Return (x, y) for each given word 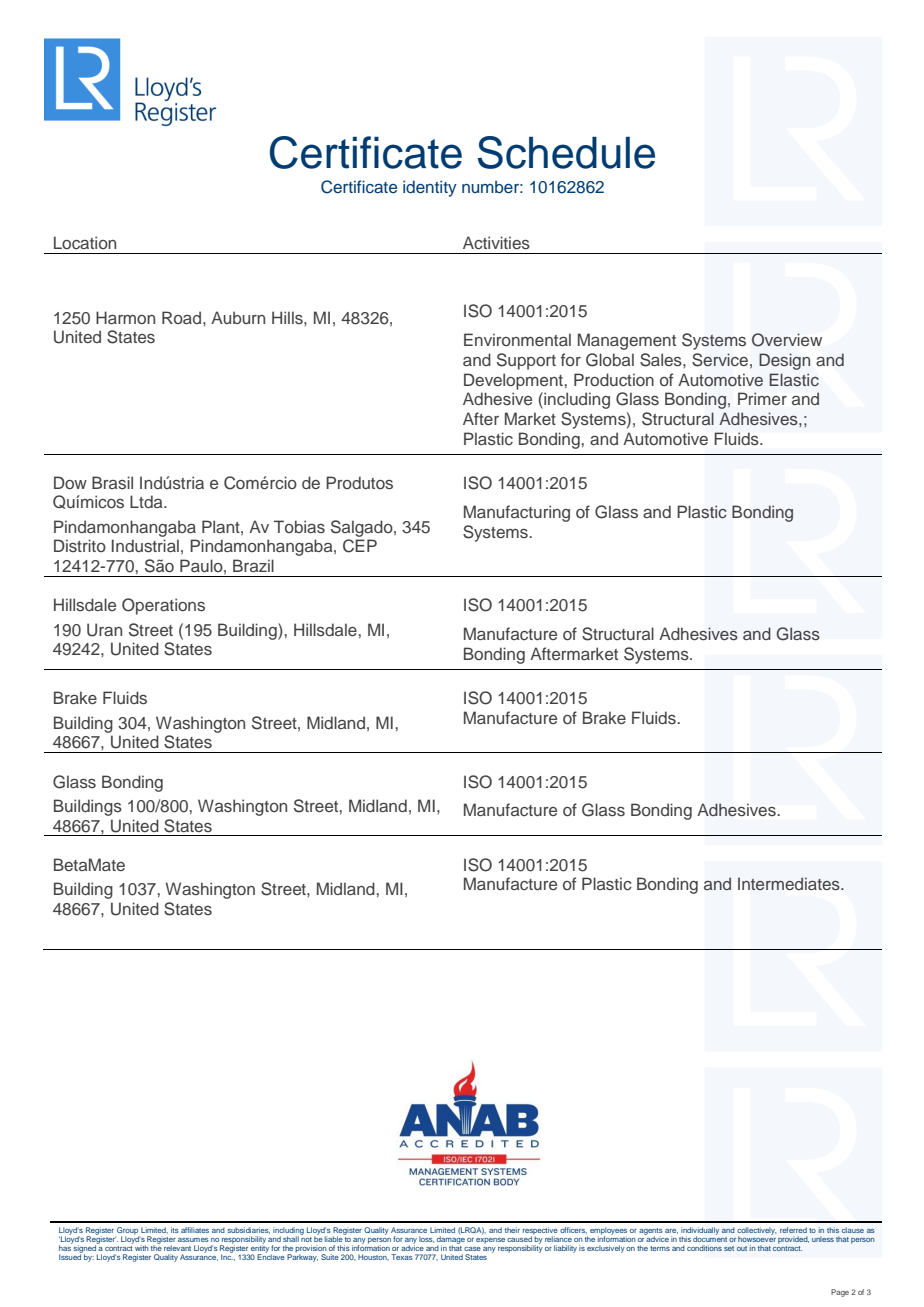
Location (85, 242)
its (175, 1230)
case (472, 1249)
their (512, 1230)
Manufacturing (517, 513)
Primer (762, 398)
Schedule (566, 152)
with (141, 1248)
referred (793, 1230)
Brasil (112, 482)
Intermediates (790, 883)
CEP (360, 546)
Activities (496, 242)
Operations (163, 606)
